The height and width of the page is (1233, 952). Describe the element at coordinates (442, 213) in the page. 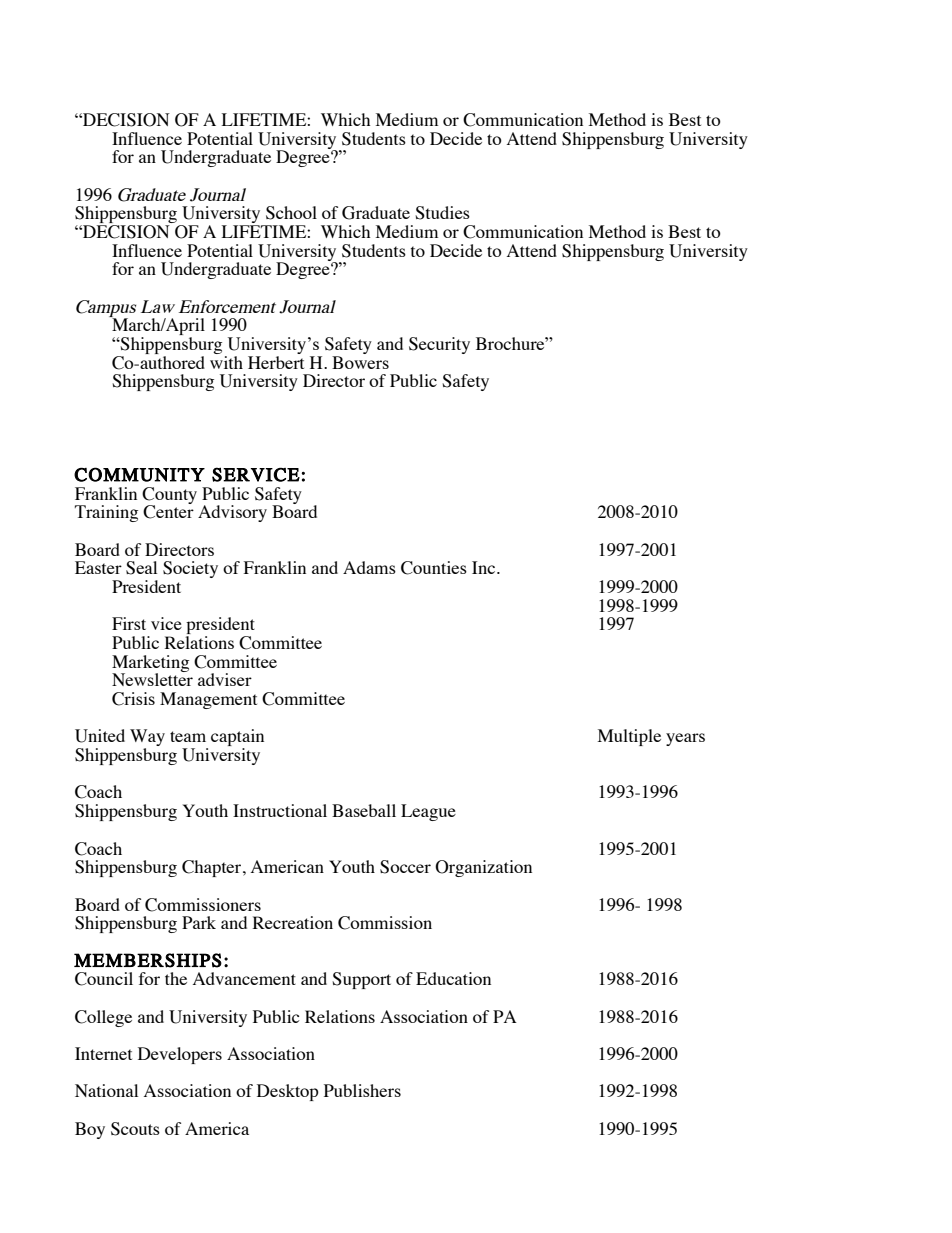

I see `Studies` at that location.
